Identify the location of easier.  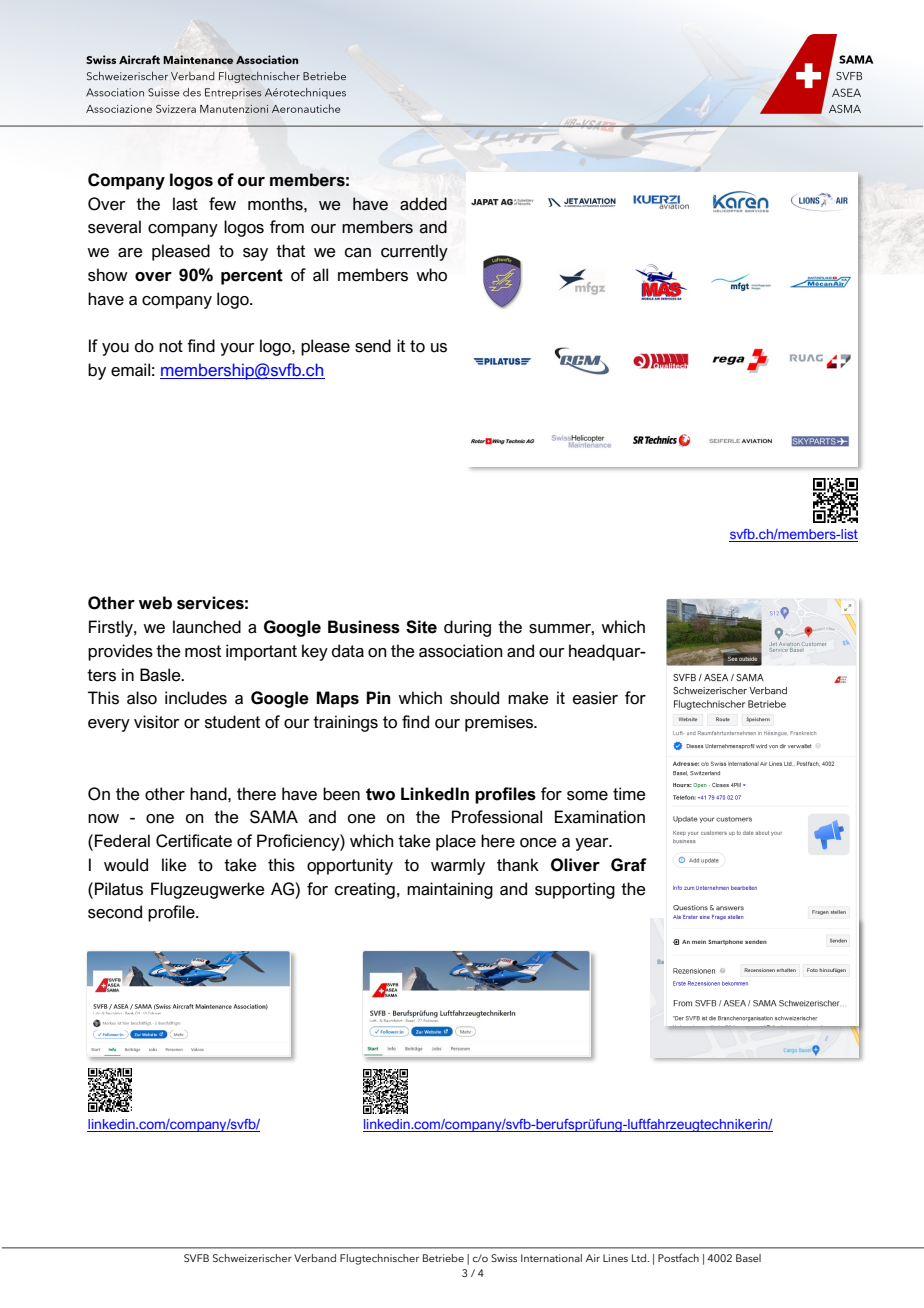
(595, 698).
